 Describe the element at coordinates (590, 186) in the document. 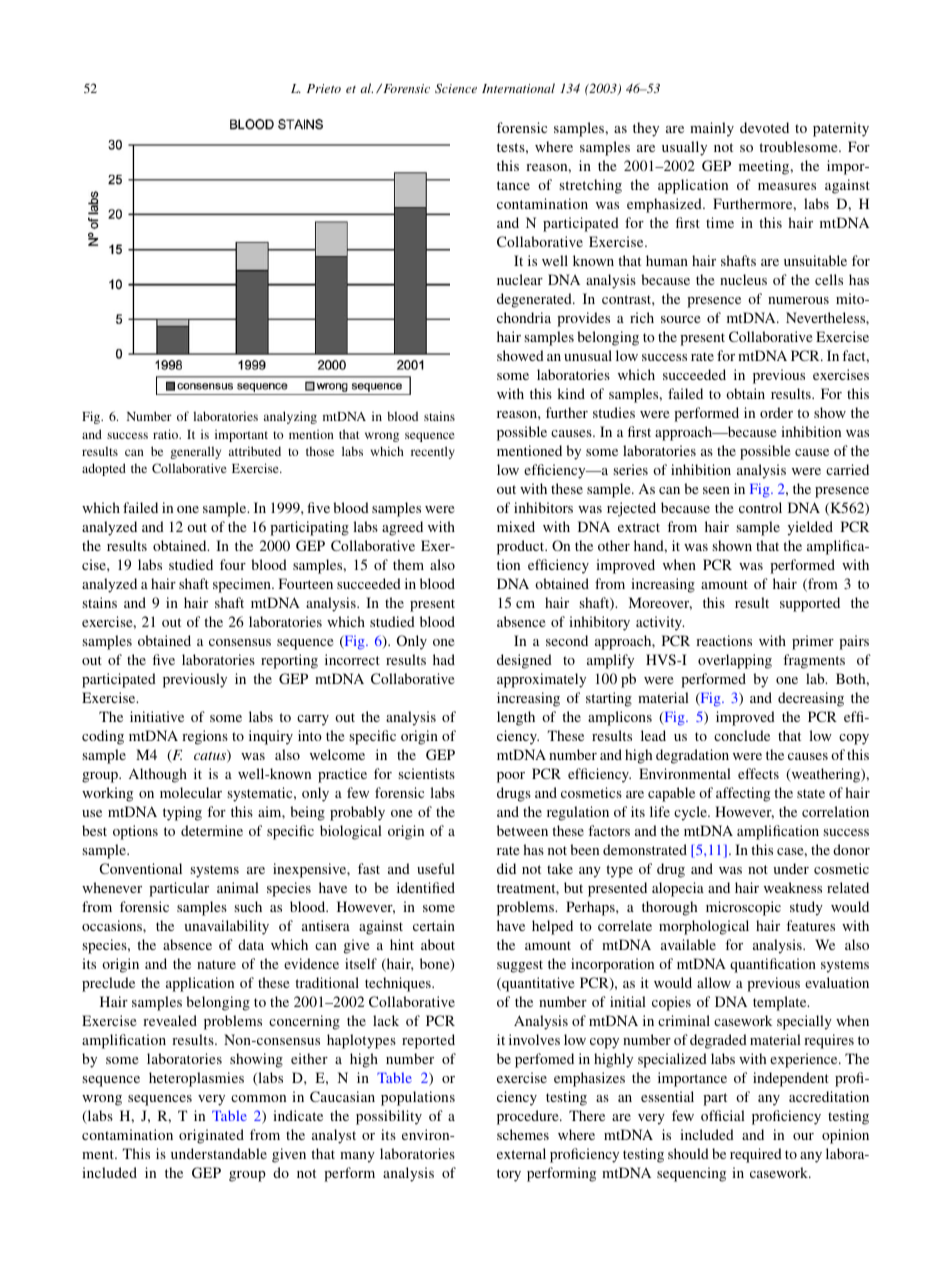

I see `stretching` at that location.
